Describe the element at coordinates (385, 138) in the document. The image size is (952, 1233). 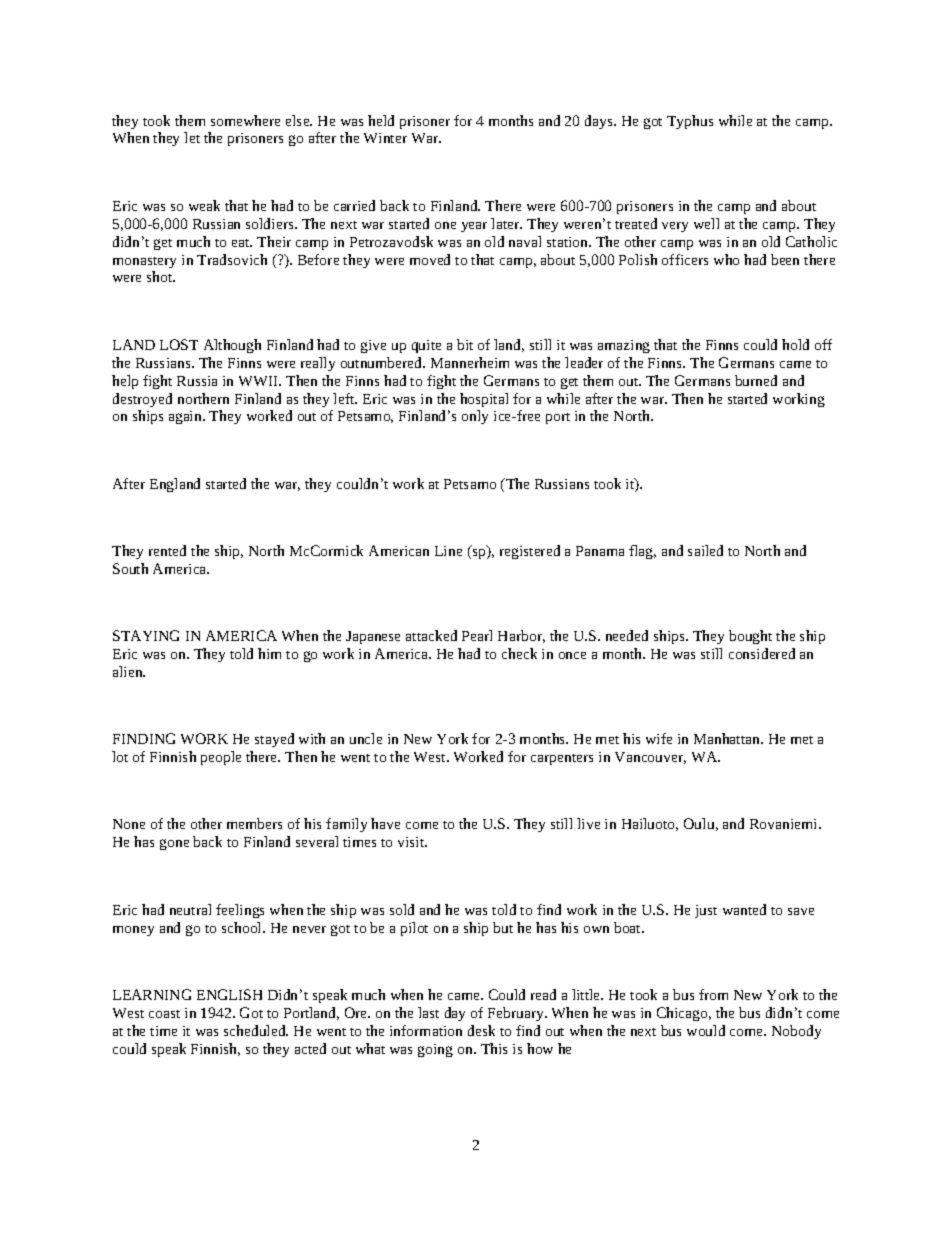
I see `Winter` at that location.
